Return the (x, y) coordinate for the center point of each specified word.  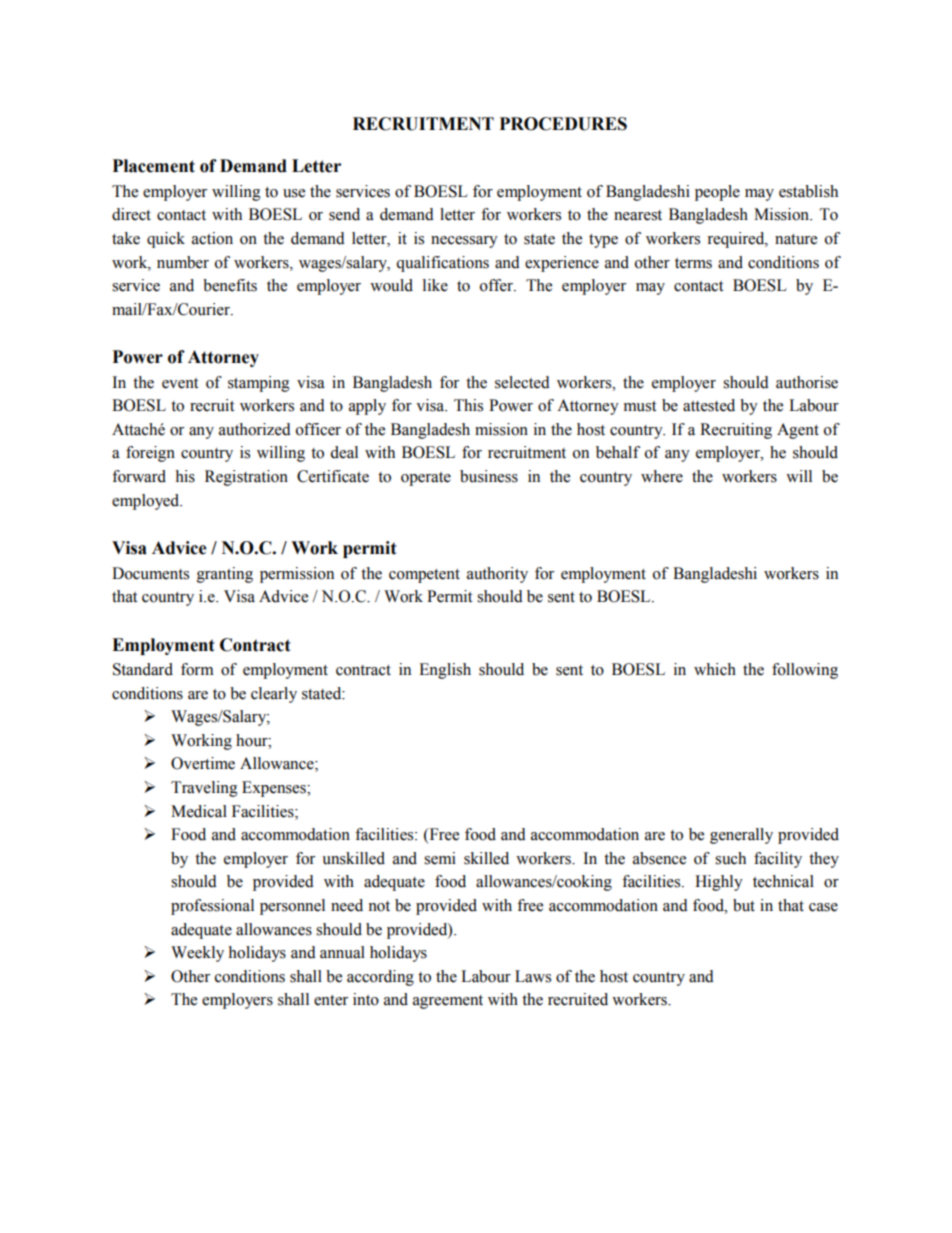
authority (497, 575)
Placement (154, 166)
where (662, 476)
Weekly (197, 954)
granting (225, 575)
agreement (448, 1002)
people (717, 193)
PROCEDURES (563, 124)
